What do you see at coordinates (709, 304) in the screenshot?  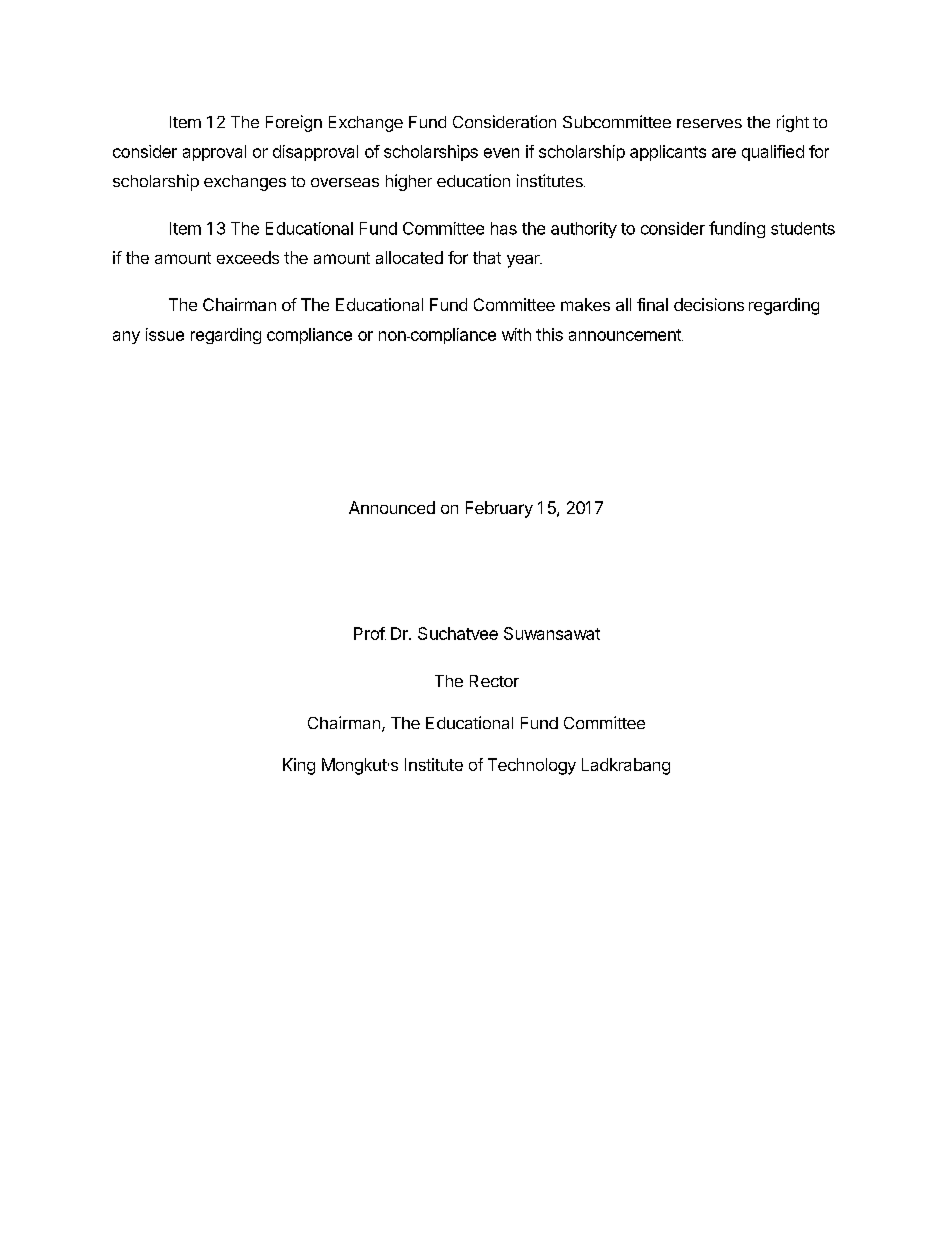 I see `decisions` at bounding box center [709, 304].
